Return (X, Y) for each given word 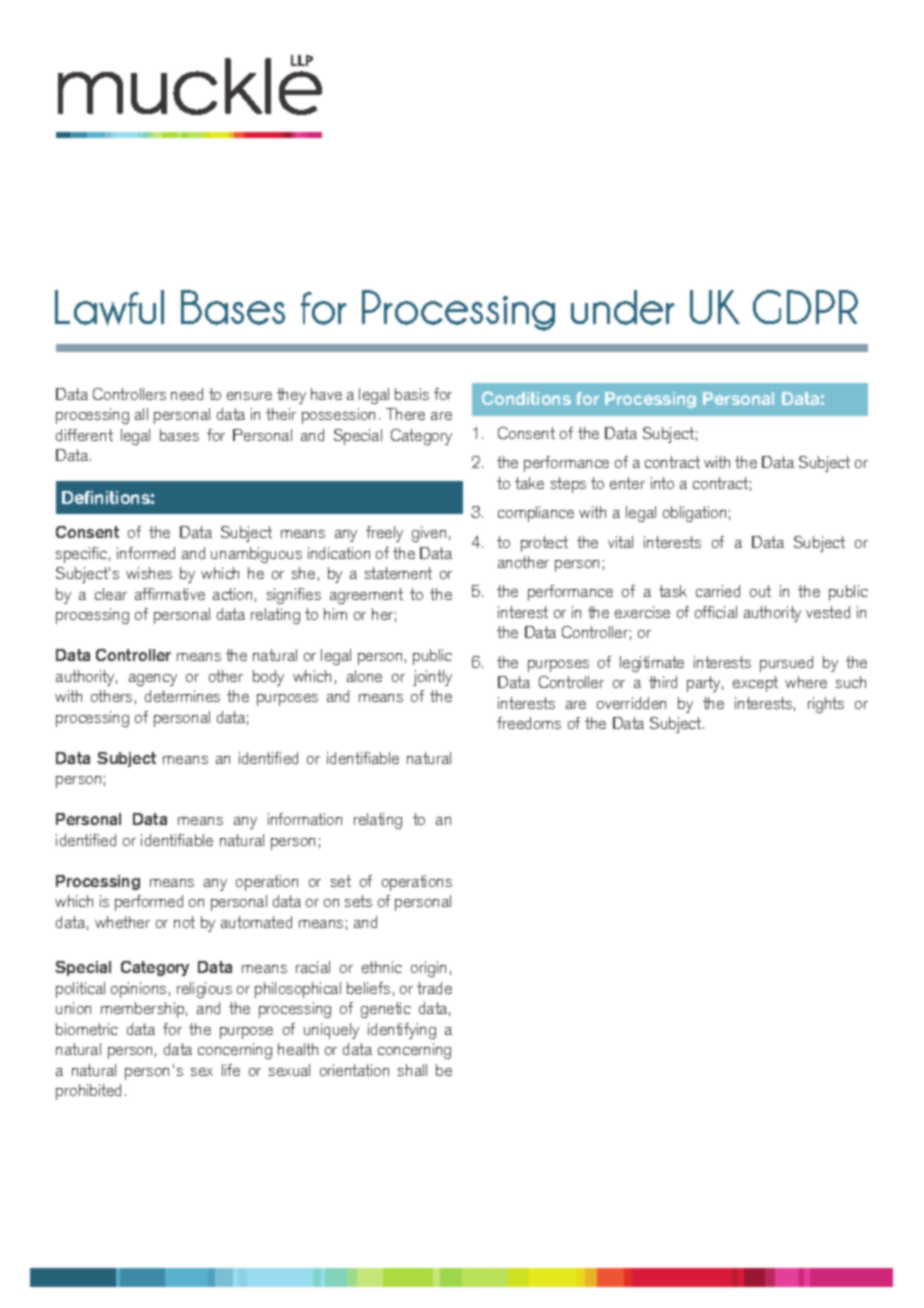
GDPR (805, 307)
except (755, 684)
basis (412, 394)
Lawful (109, 308)
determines (182, 696)
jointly (432, 678)
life (231, 1070)
